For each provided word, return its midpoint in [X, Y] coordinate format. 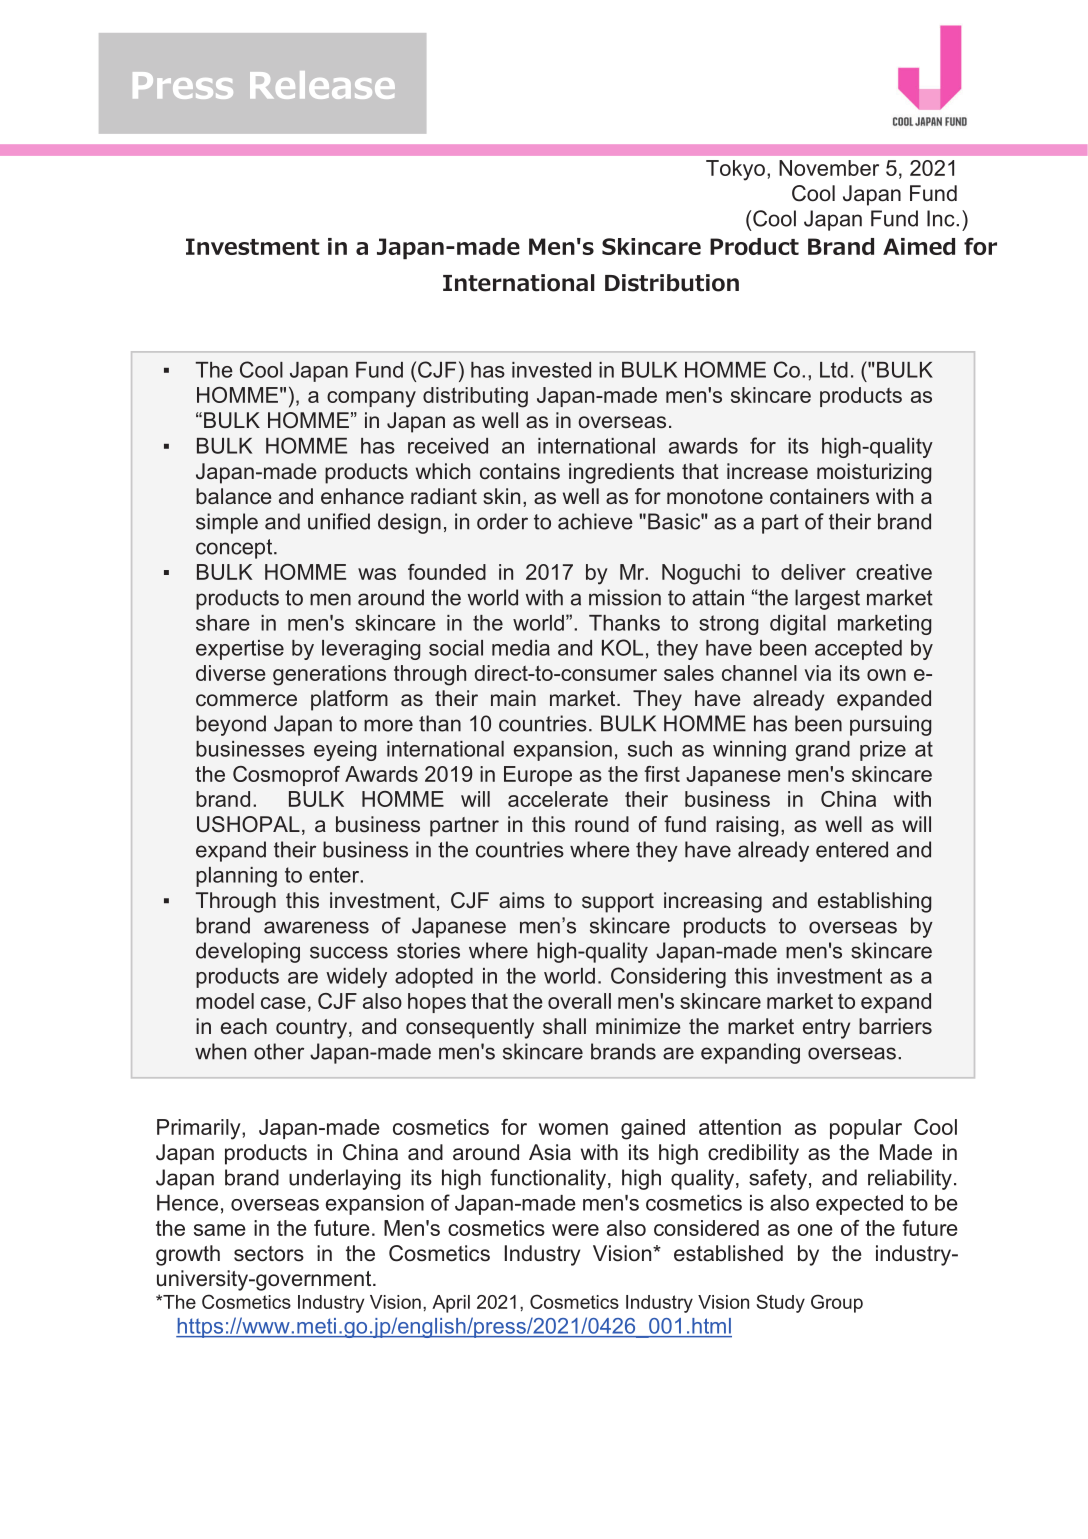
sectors [269, 1254]
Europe [538, 776]
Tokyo [735, 170]
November [829, 168]
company [371, 399]
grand [822, 751]
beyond [231, 725]
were [575, 1230]
